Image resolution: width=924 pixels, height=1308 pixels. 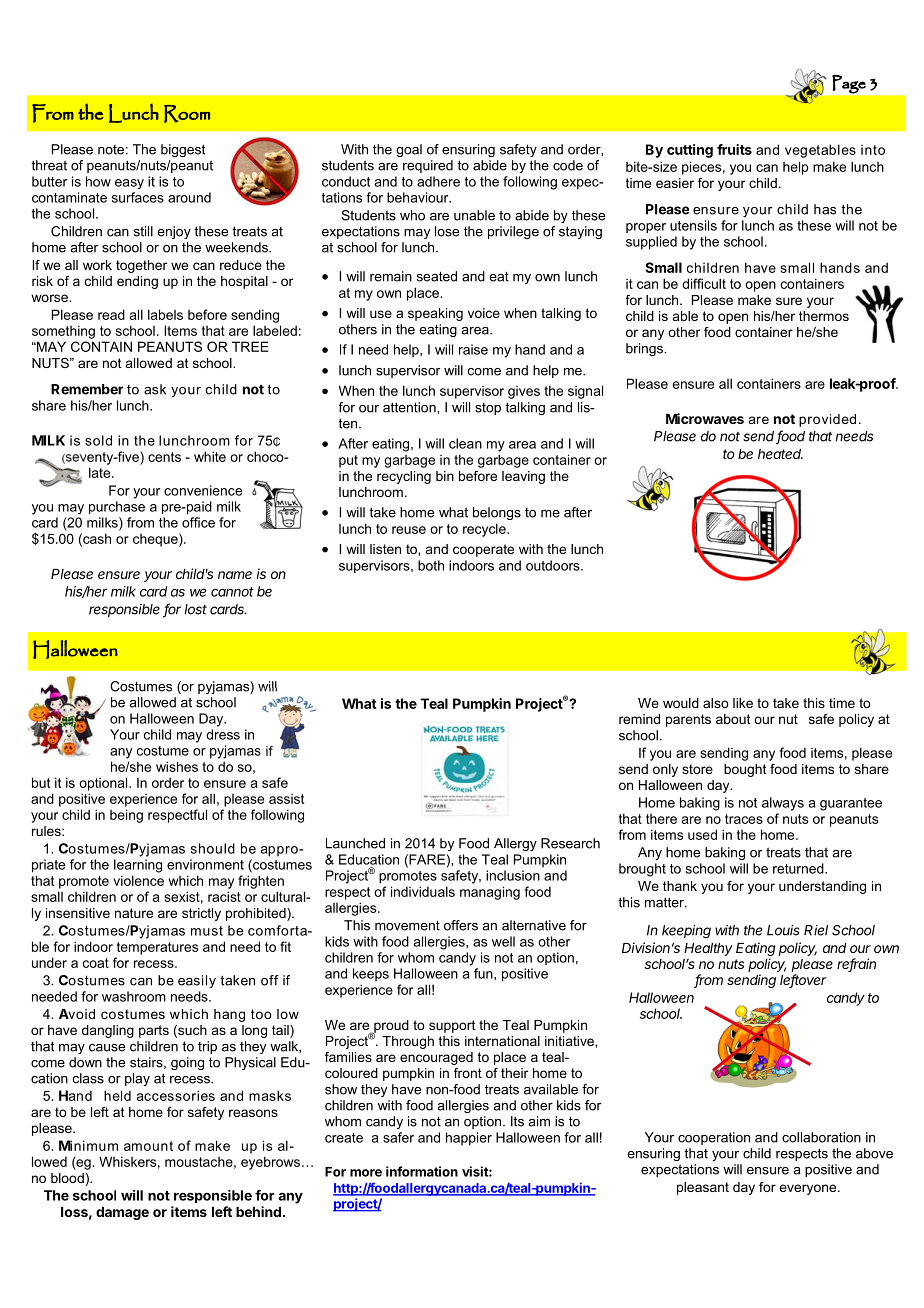 I want to click on traces, so click(x=744, y=819).
